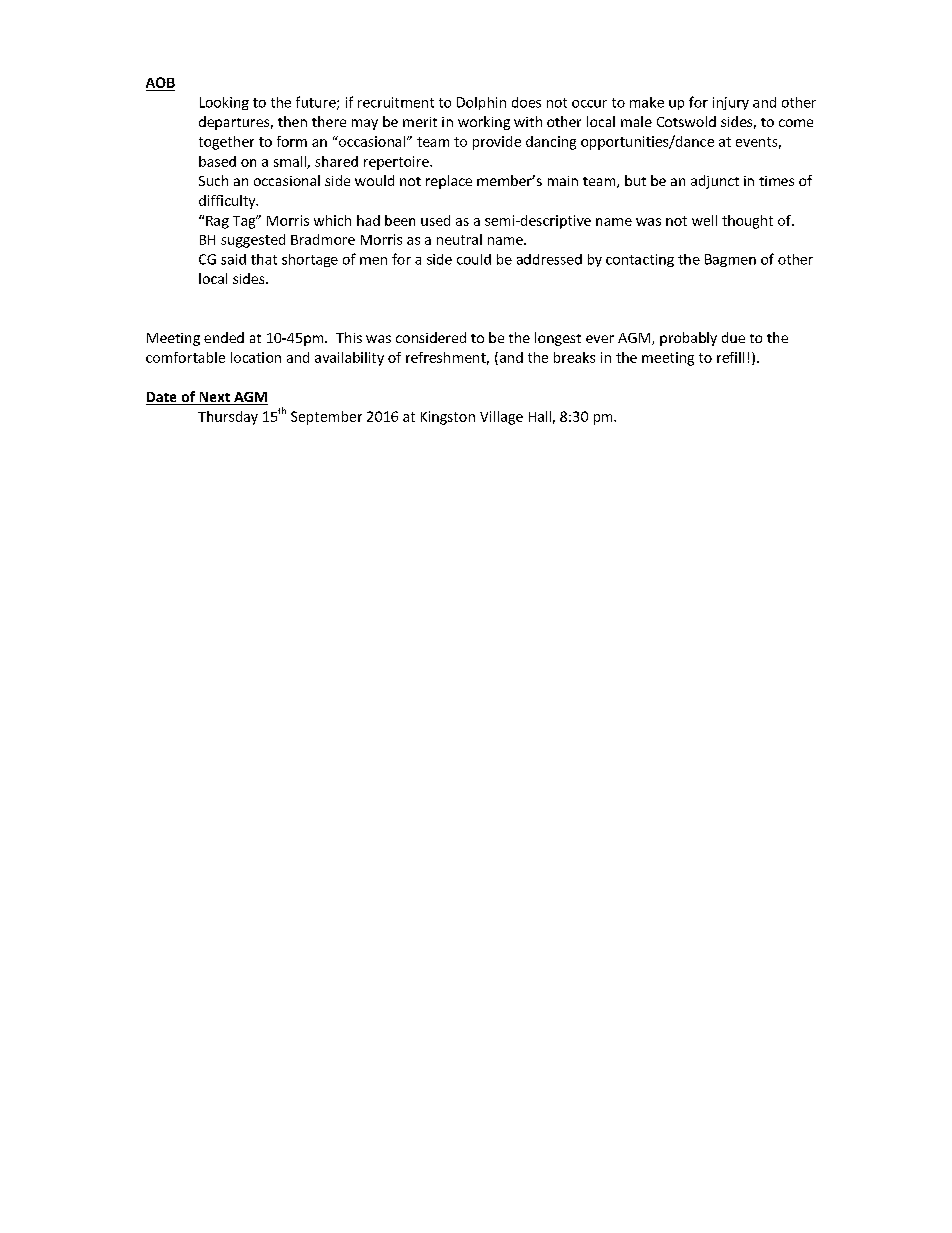 The width and height of the page is (952, 1233). I want to click on provide, so click(497, 143).
